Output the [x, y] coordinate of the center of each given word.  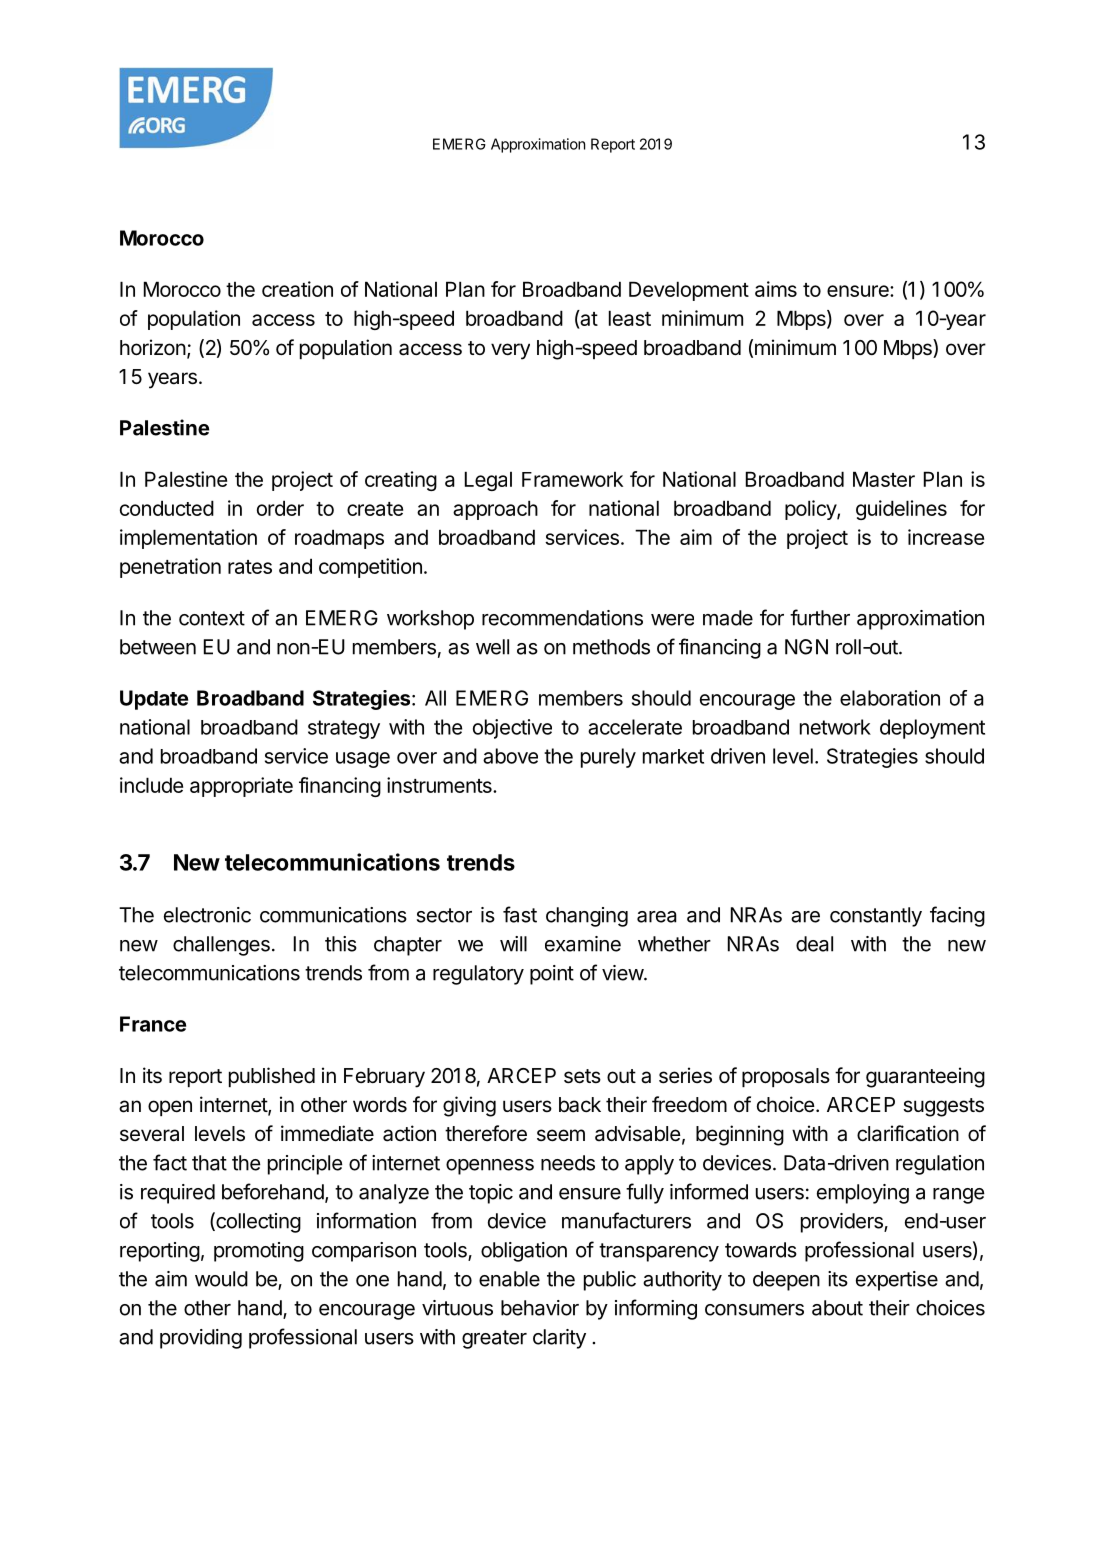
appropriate [241, 787]
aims [776, 289]
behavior [540, 1308]
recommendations [562, 618]
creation [297, 289]
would [221, 1279]
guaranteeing [925, 1077]
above [510, 756]
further [820, 617]
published [272, 1077]
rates [250, 567]
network [835, 727]
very [510, 351]
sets [582, 1076]
